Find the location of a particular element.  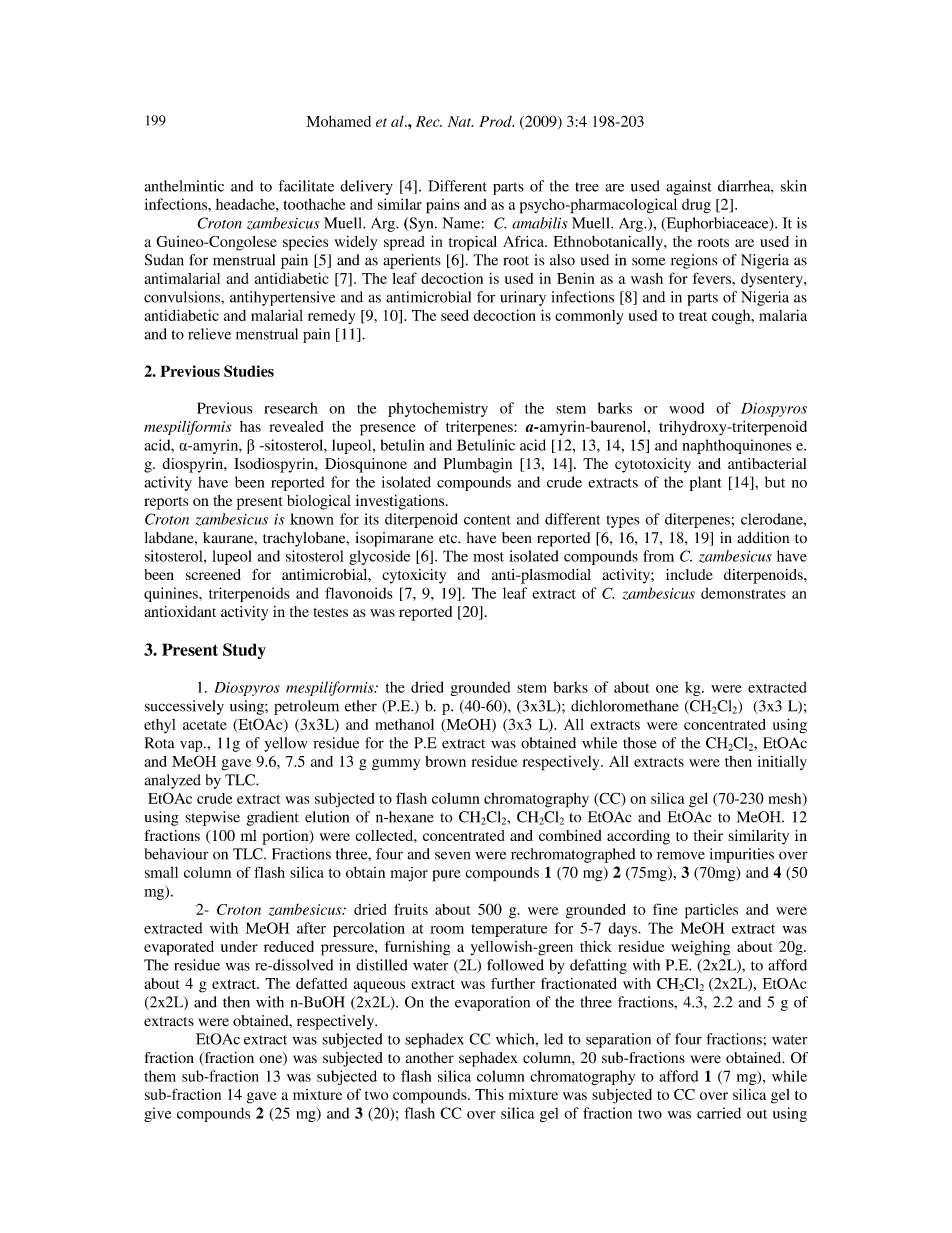

wood is located at coordinates (686, 408).
